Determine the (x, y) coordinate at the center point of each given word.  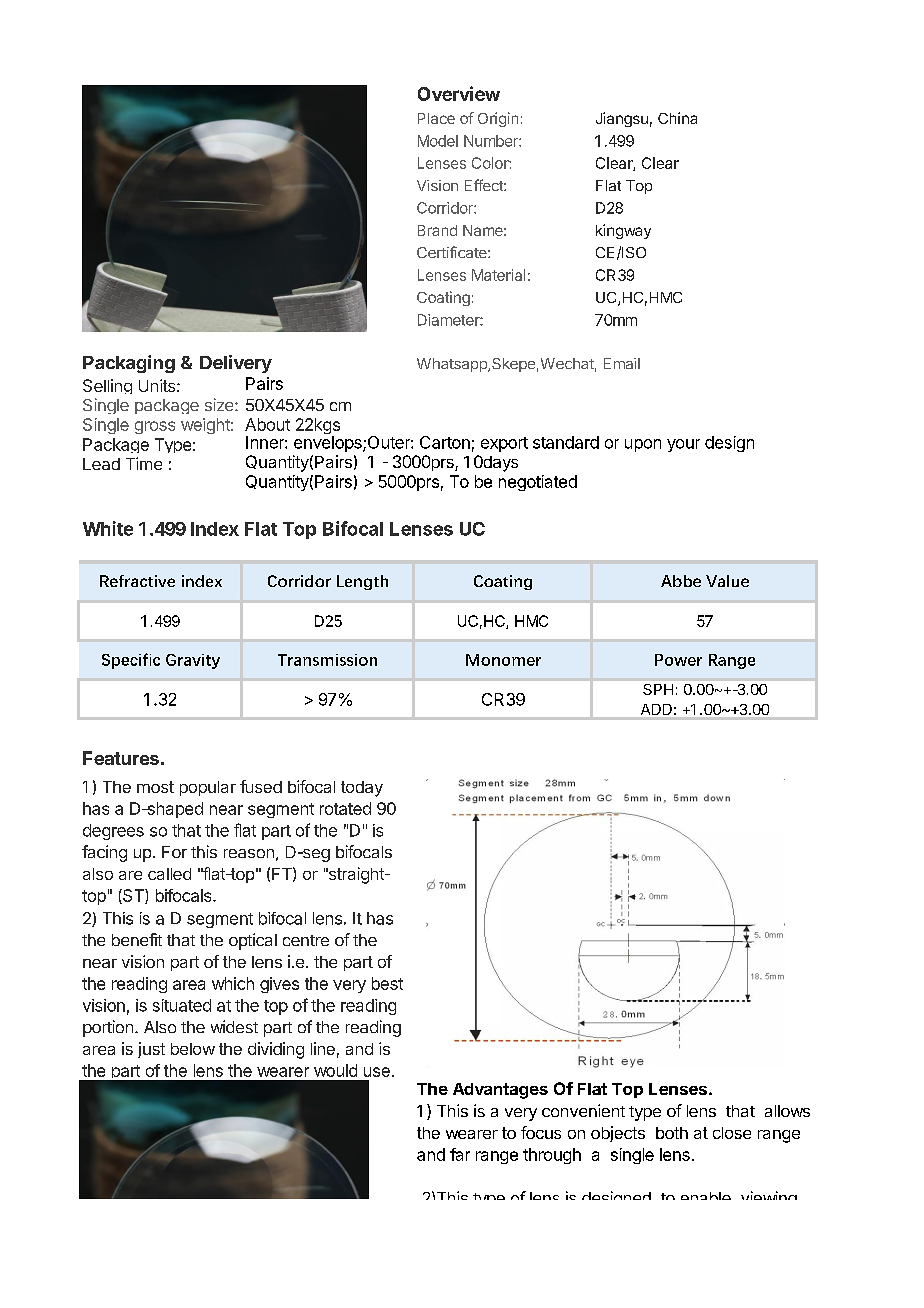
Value (727, 581)
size (220, 404)
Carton (445, 442)
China (677, 118)
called (169, 874)
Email (622, 363)
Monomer (503, 660)
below (193, 1049)
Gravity (193, 661)
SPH (658, 689)
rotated (345, 808)
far (460, 1154)
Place (436, 118)
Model (438, 141)
